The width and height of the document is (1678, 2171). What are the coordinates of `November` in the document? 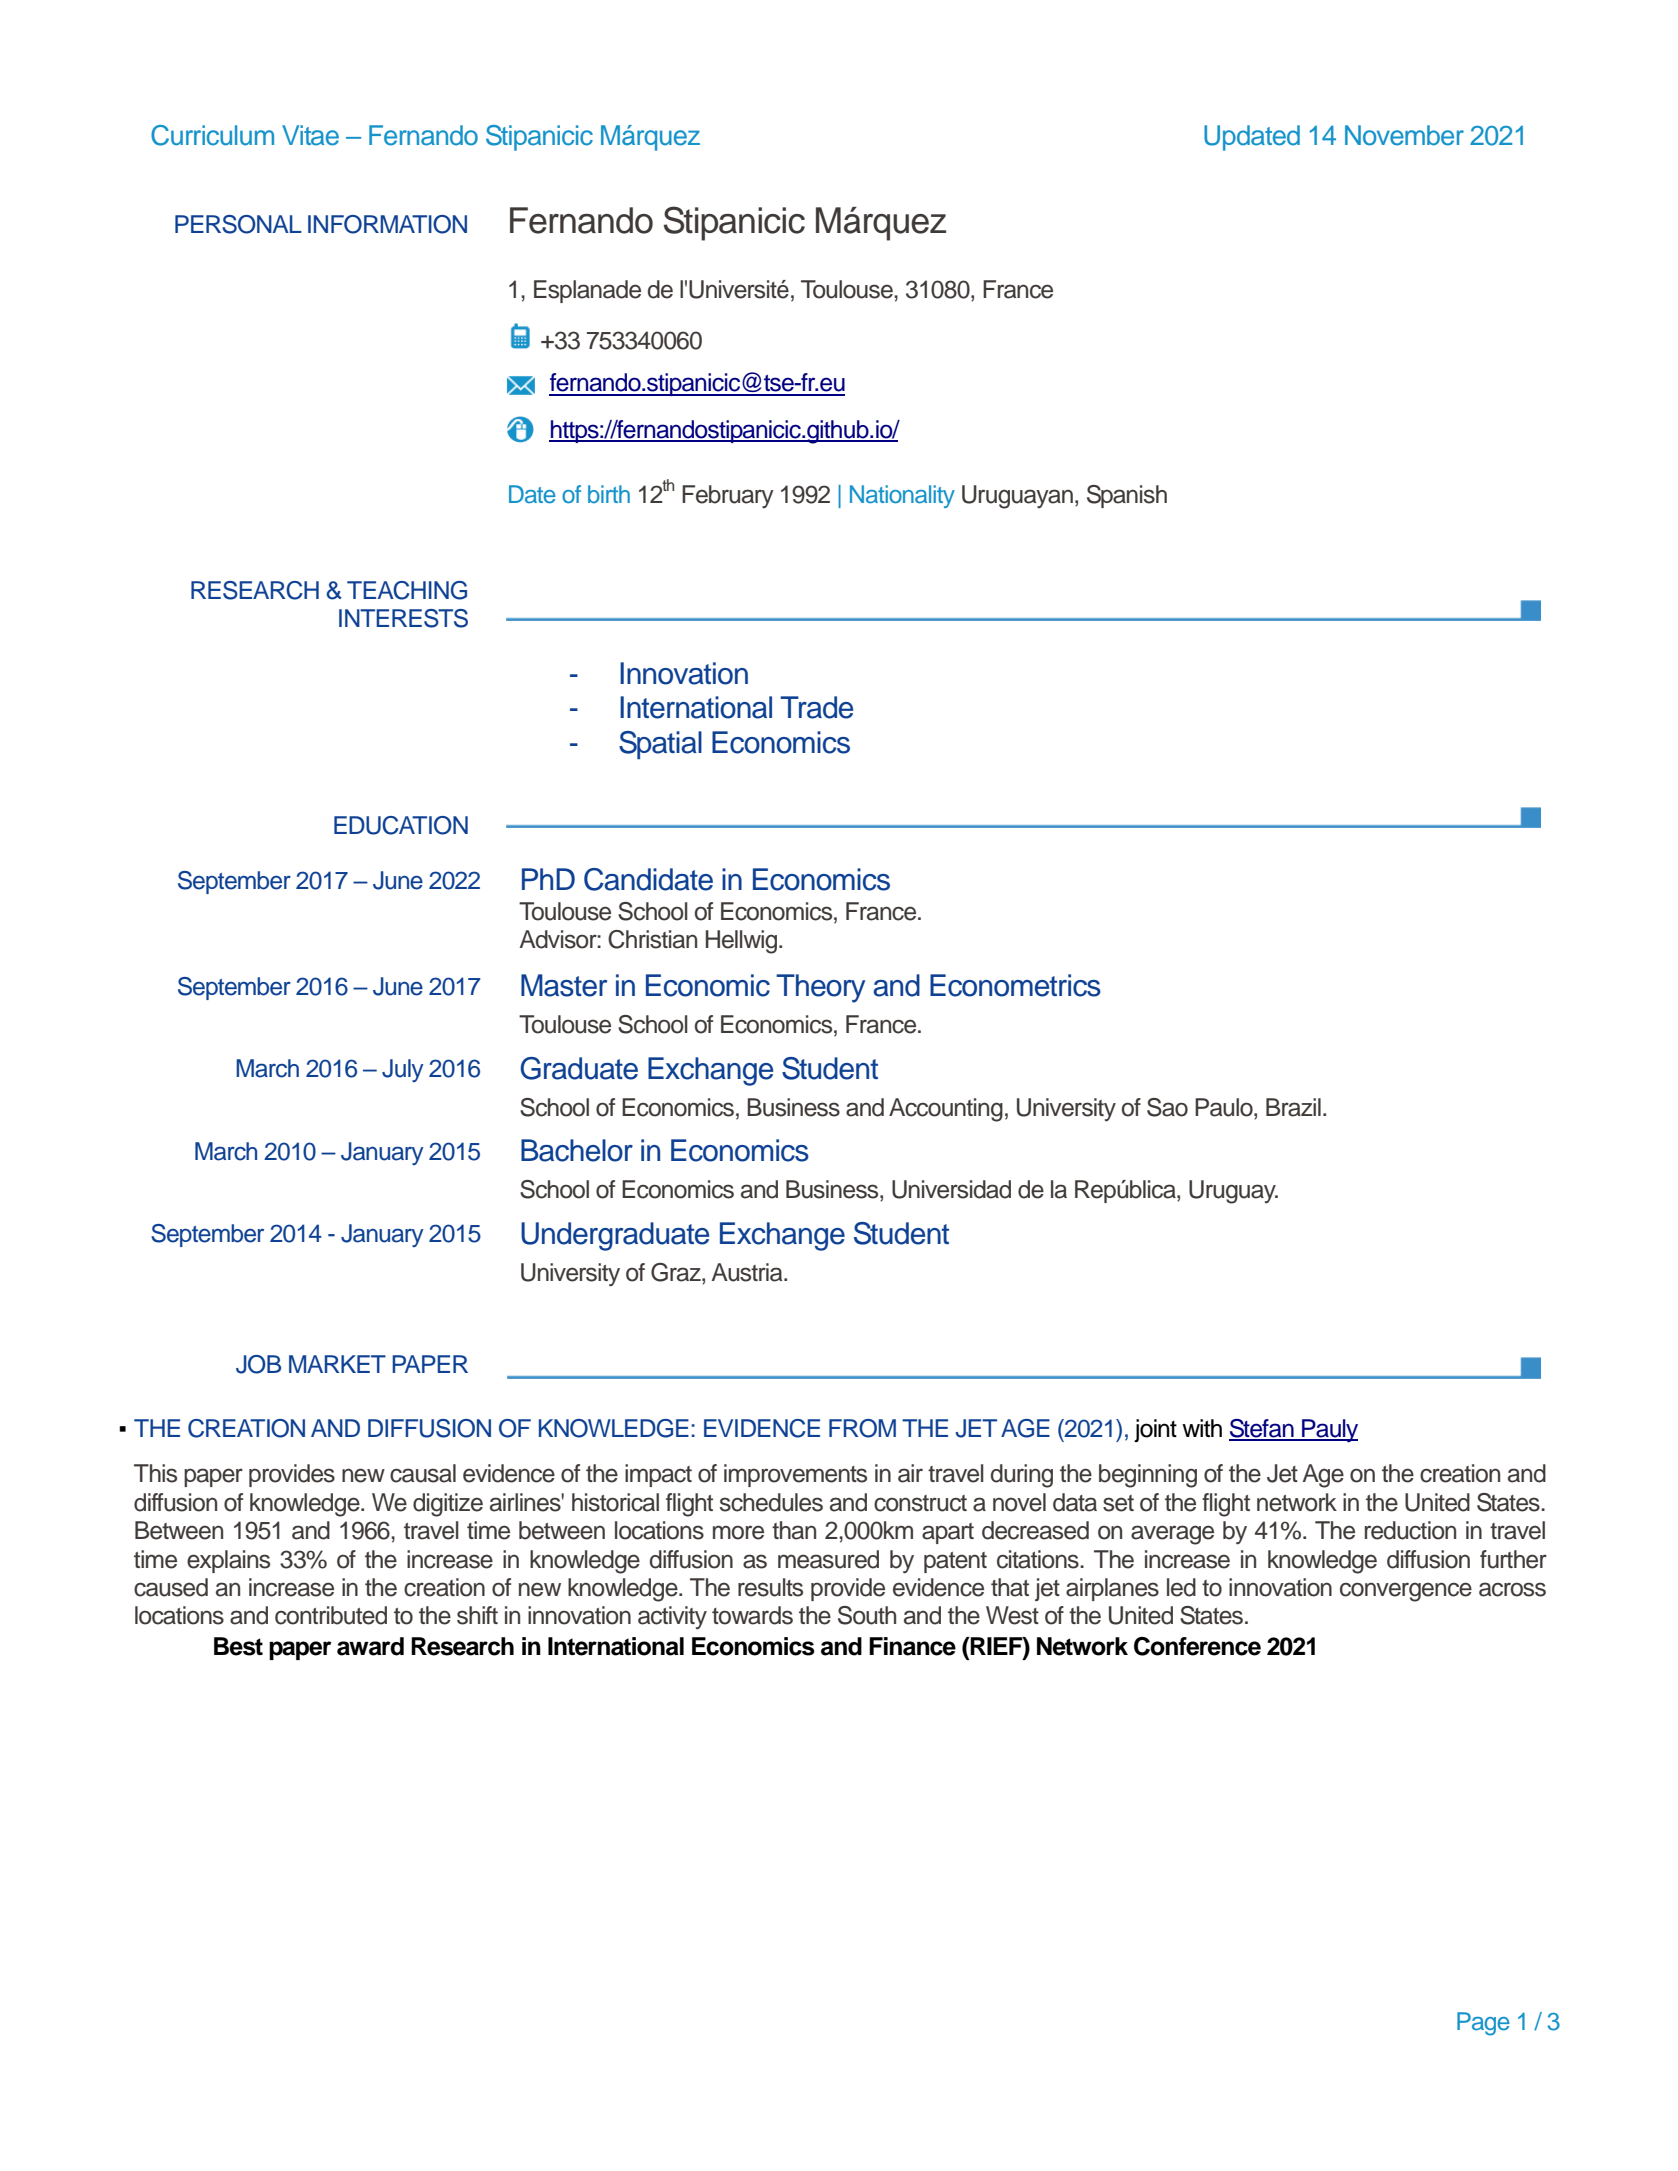 It's located at (1404, 135).
